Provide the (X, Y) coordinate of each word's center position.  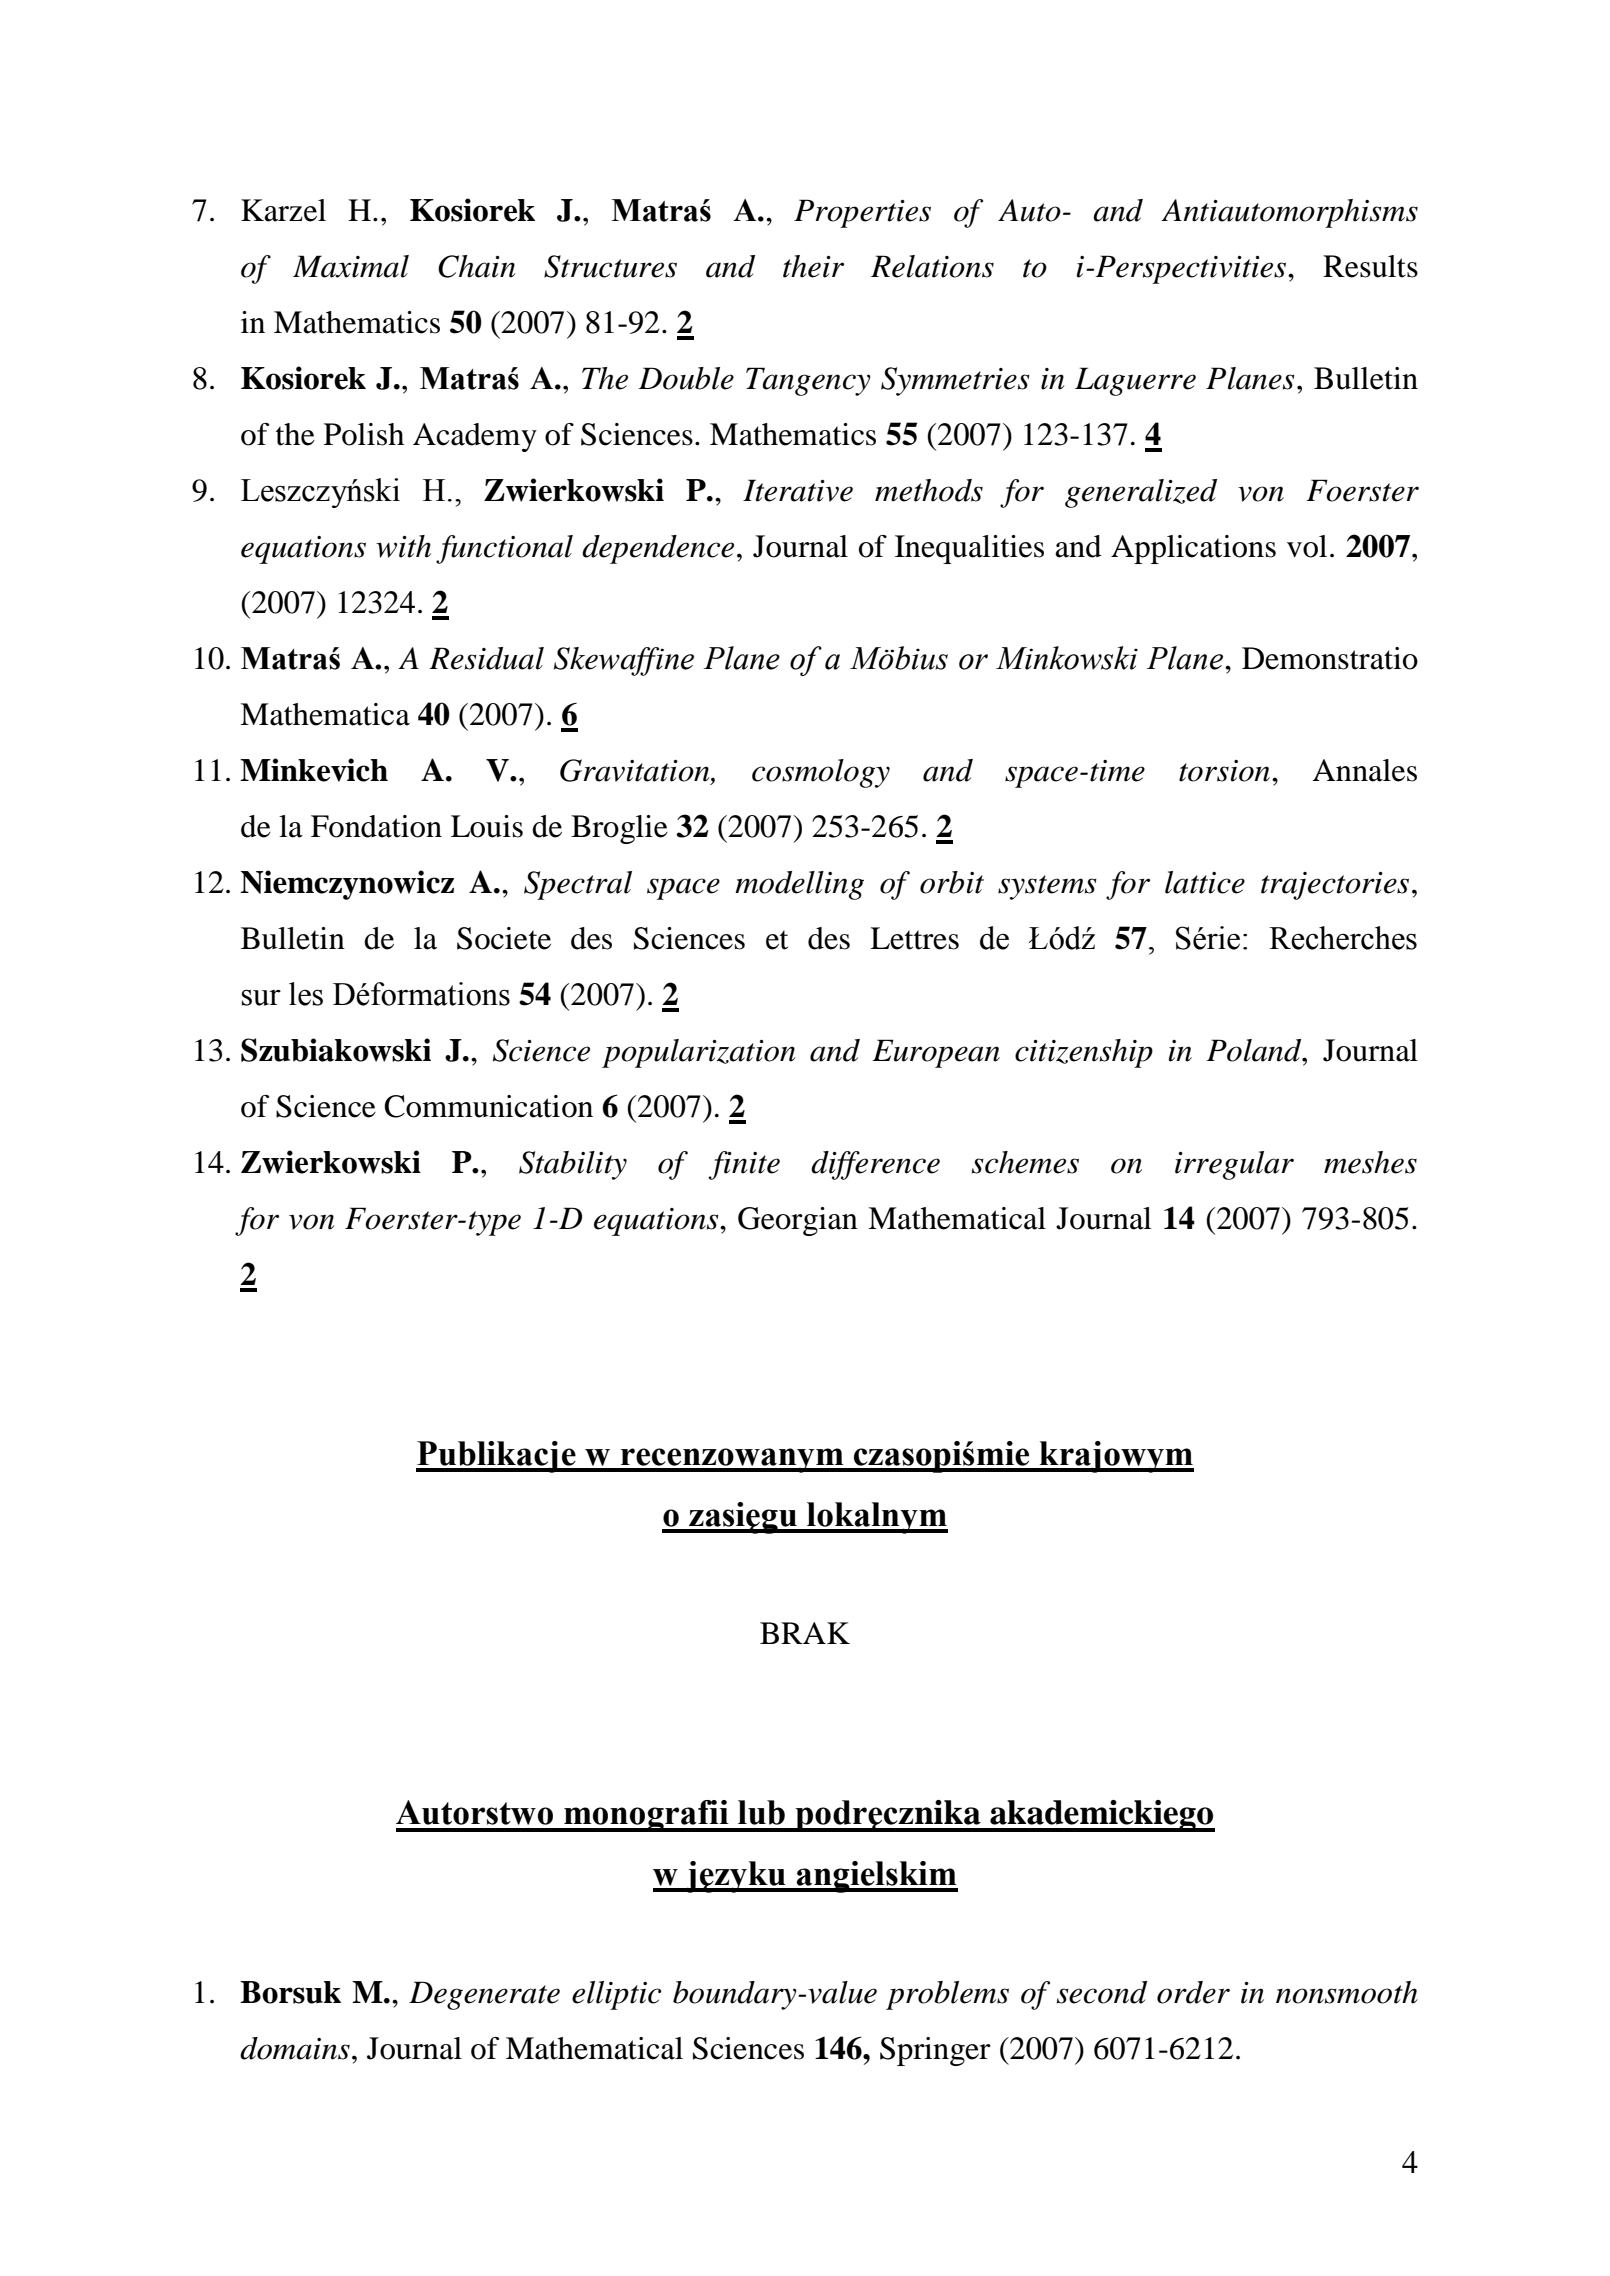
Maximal (351, 266)
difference (875, 1165)
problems (947, 1995)
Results (1370, 266)
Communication (488, 1106)
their (813, 266)
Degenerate (484, 1995)
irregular (1234, 1165)
